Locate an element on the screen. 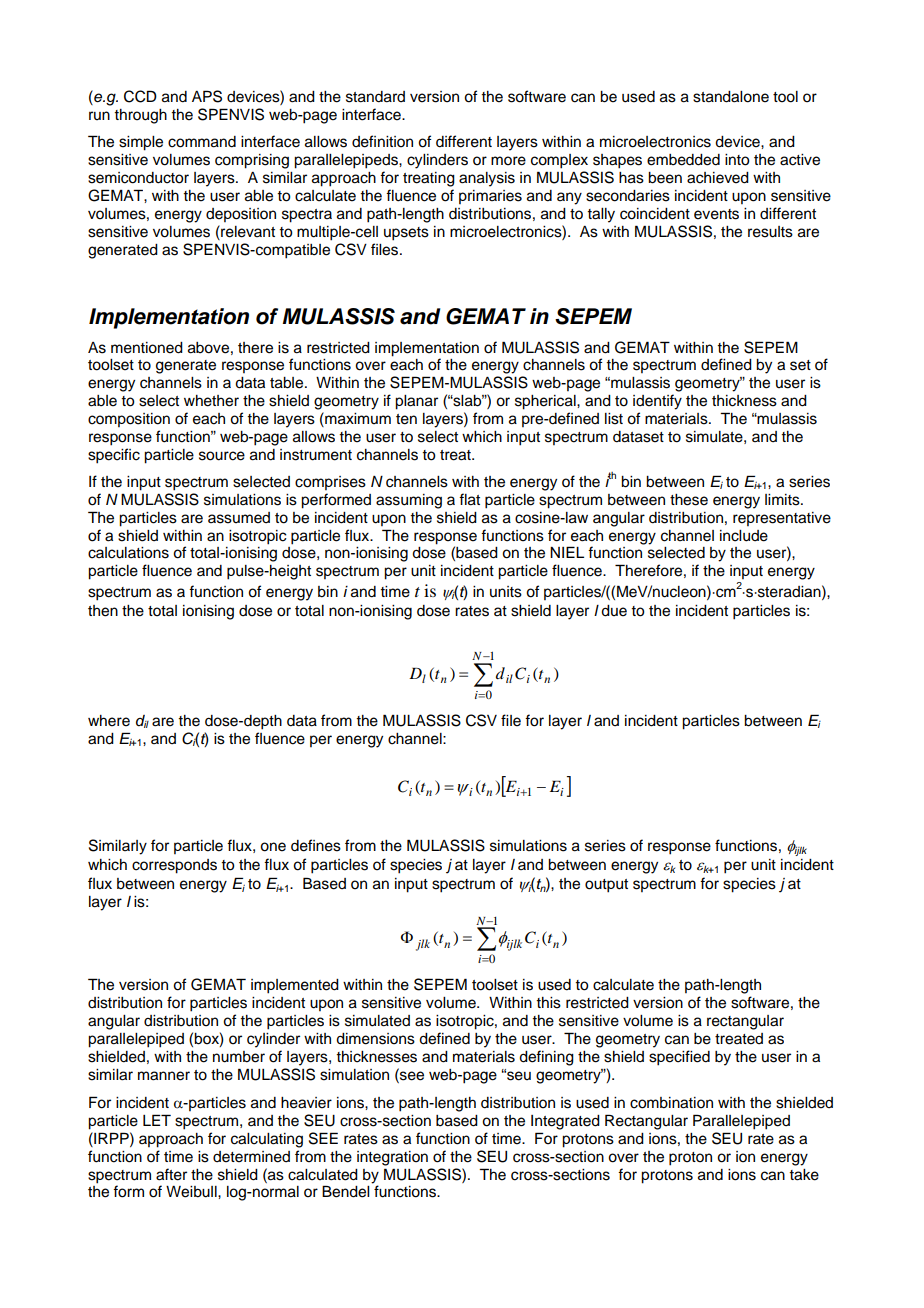  command is located at coordinates (202, 142).
